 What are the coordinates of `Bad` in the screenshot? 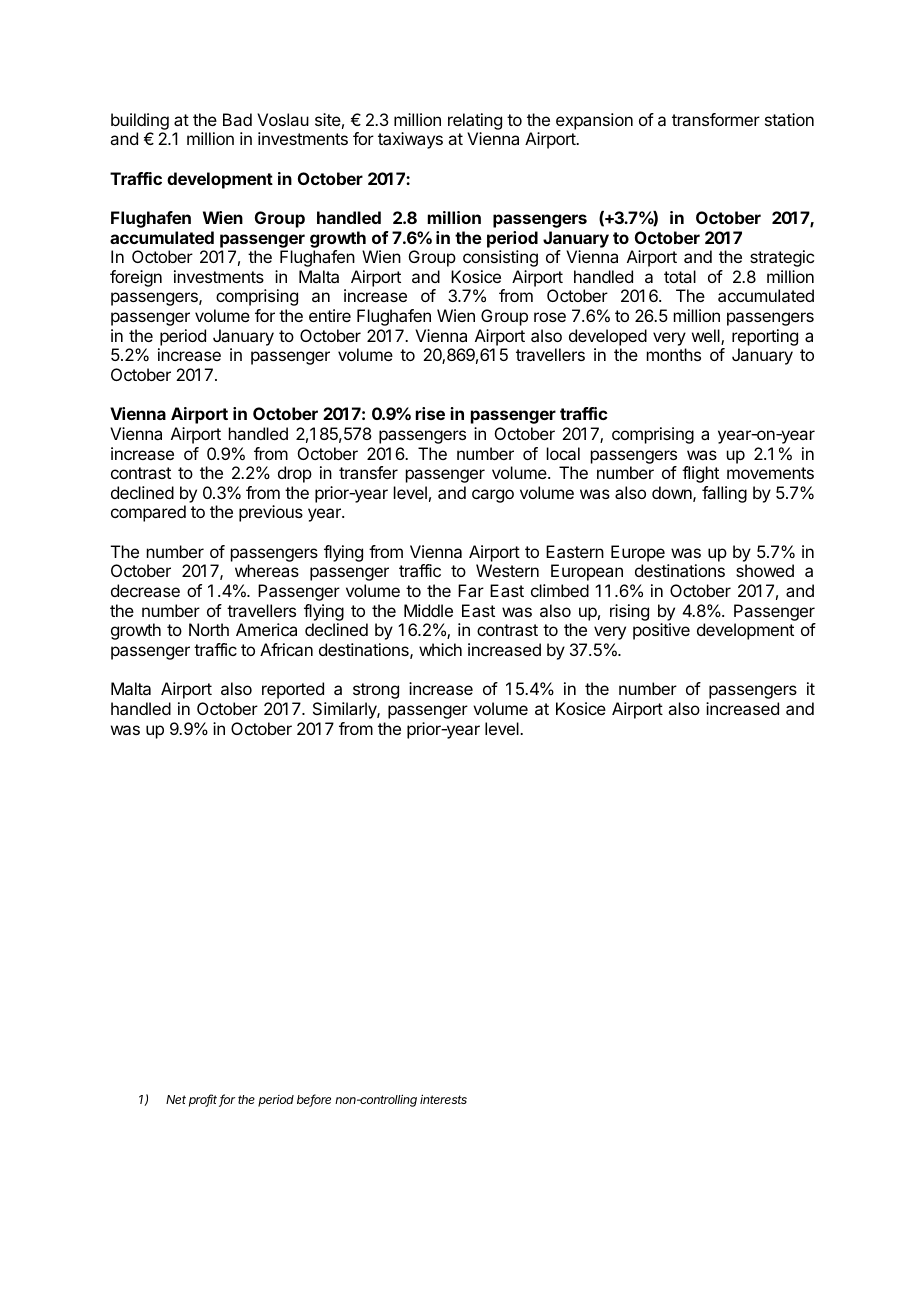 It's located at (237, 119).
